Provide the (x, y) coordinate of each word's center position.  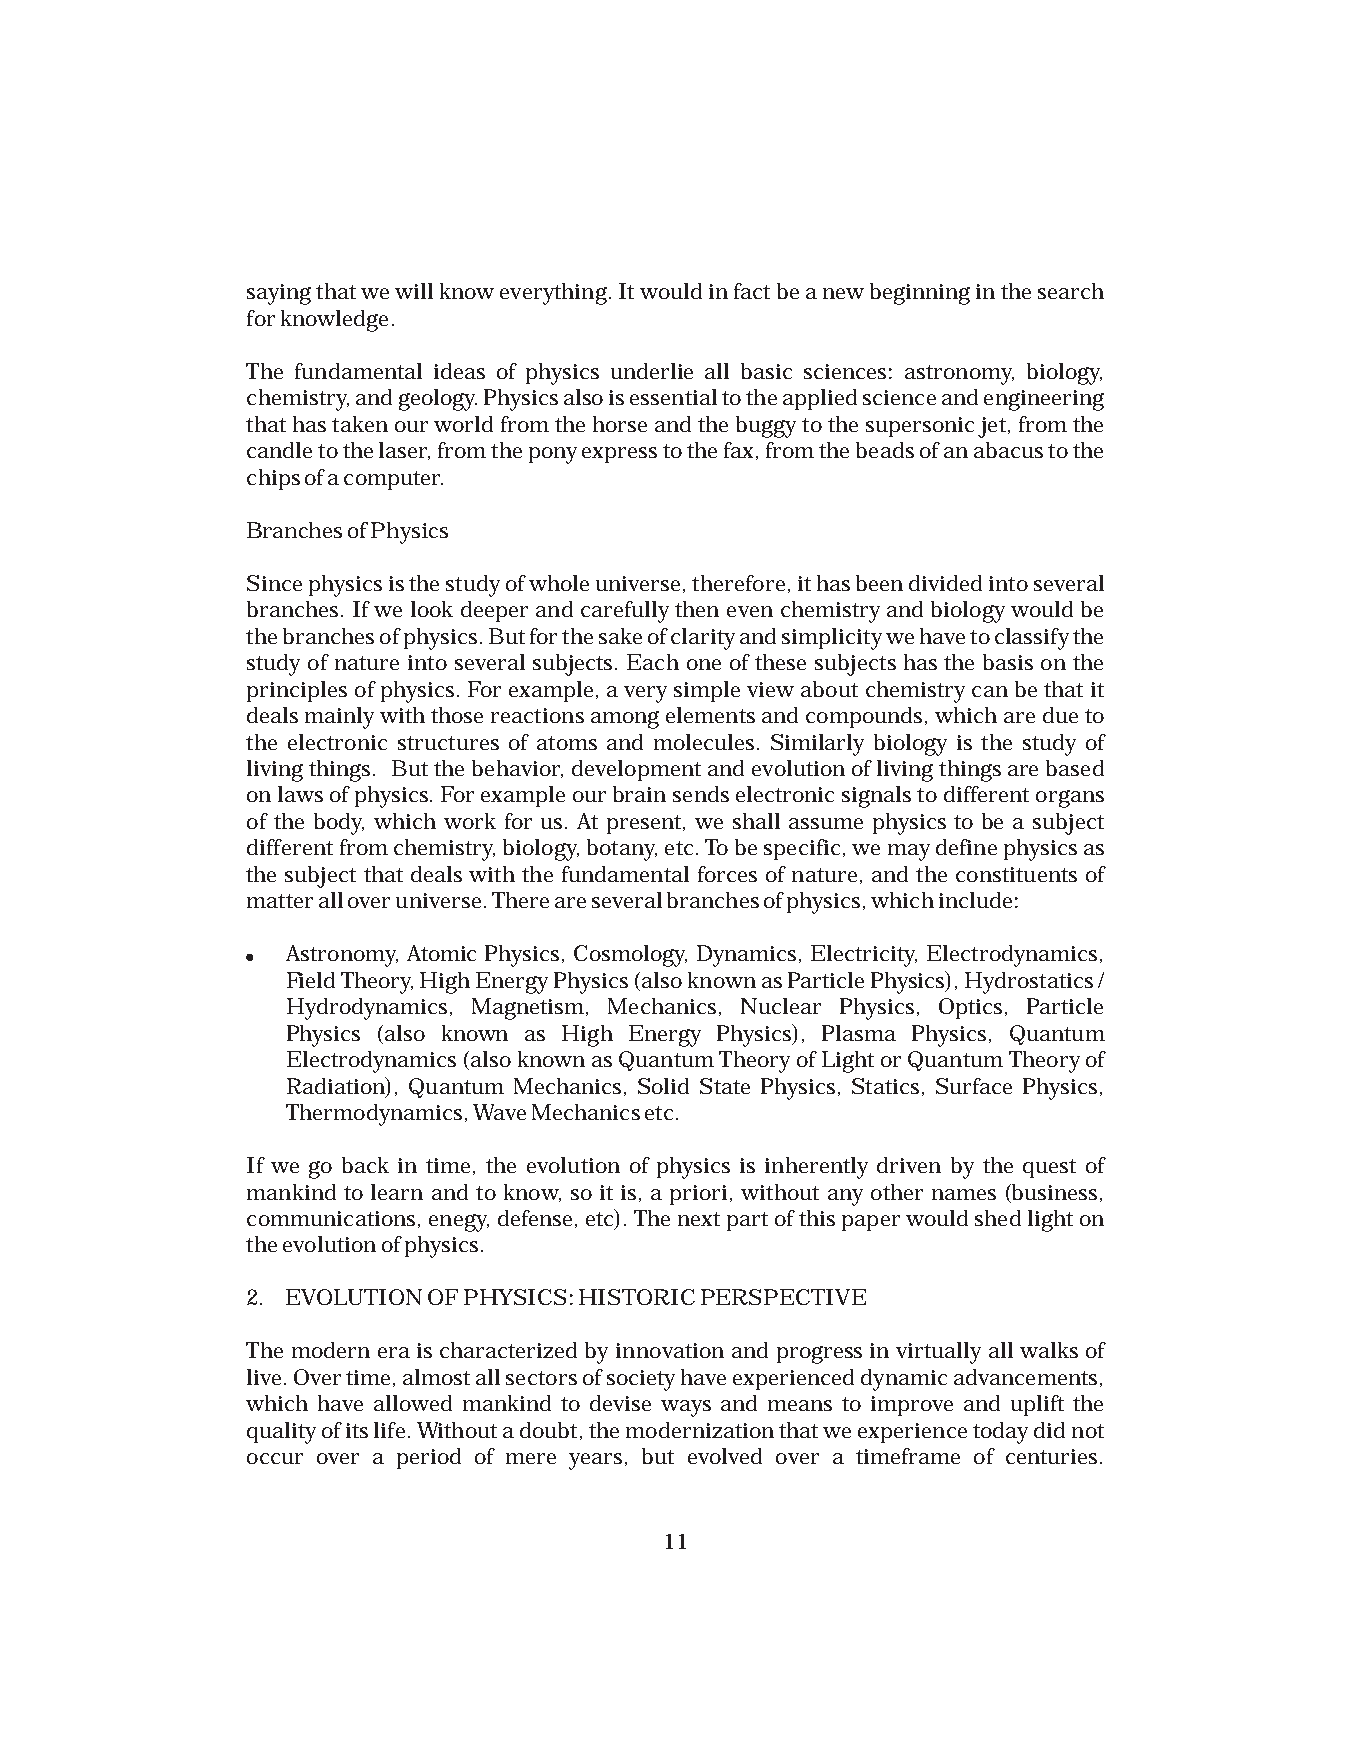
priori (698, 1195)
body (339, 824)
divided (945, 583)
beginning (920, 294)
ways (686, 1408)
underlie (652, 371)
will (414, 291)
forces (727, 874)
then (697, 609)
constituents (1016, 874)
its (357, 1430)
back (365, 1165)
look (432, 609)
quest (1049, 1168)
